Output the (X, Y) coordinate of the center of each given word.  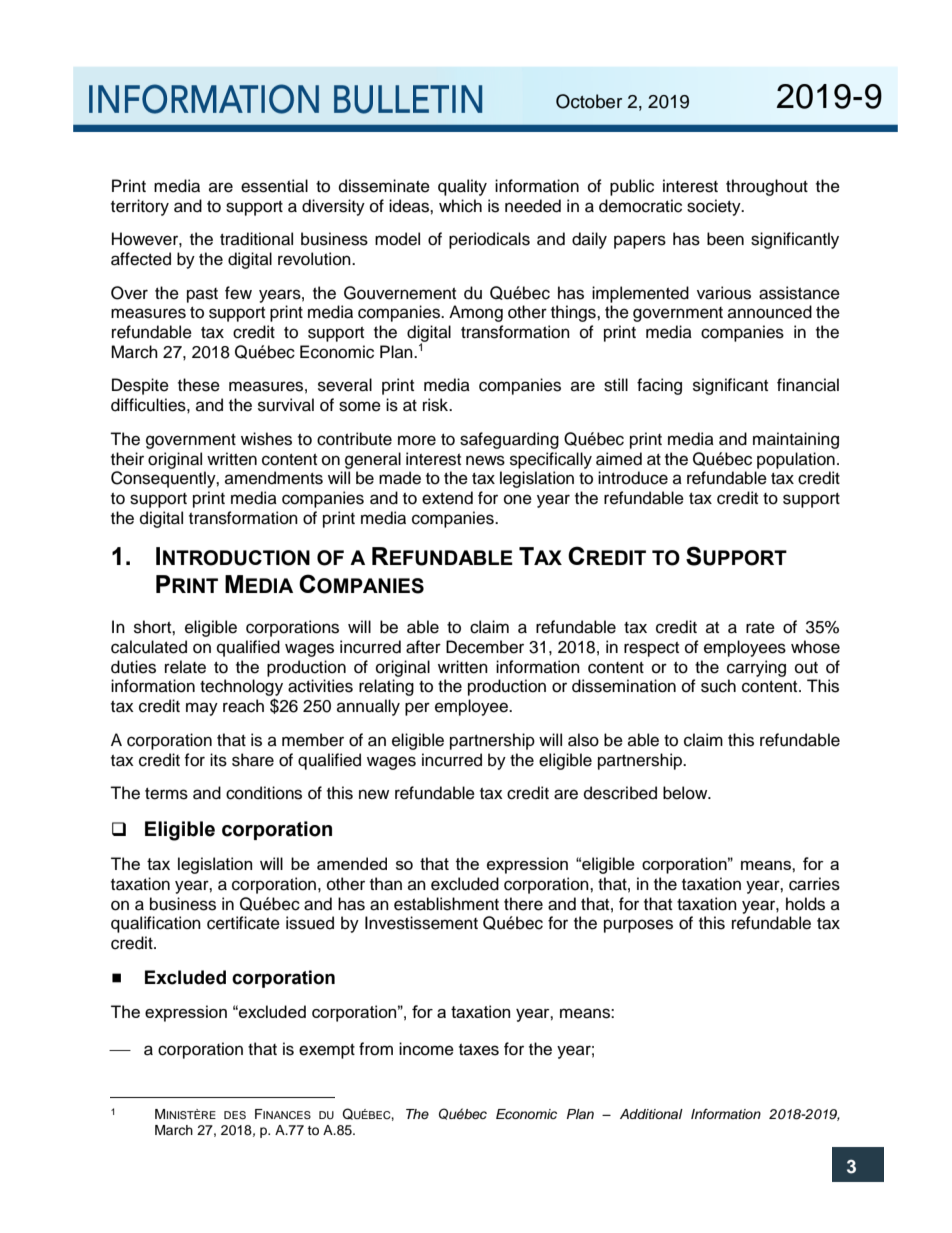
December (485, 647)
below (686, 793)
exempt (327, 1051)
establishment (446, 904)
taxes (479, 1050)
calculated (149, 647)
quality (462, 187)
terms (166, 794)
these (199, 385)
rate (760, 628)
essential (274, 186)
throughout (767, 187)
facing (659, 386)
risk (437, 405)
